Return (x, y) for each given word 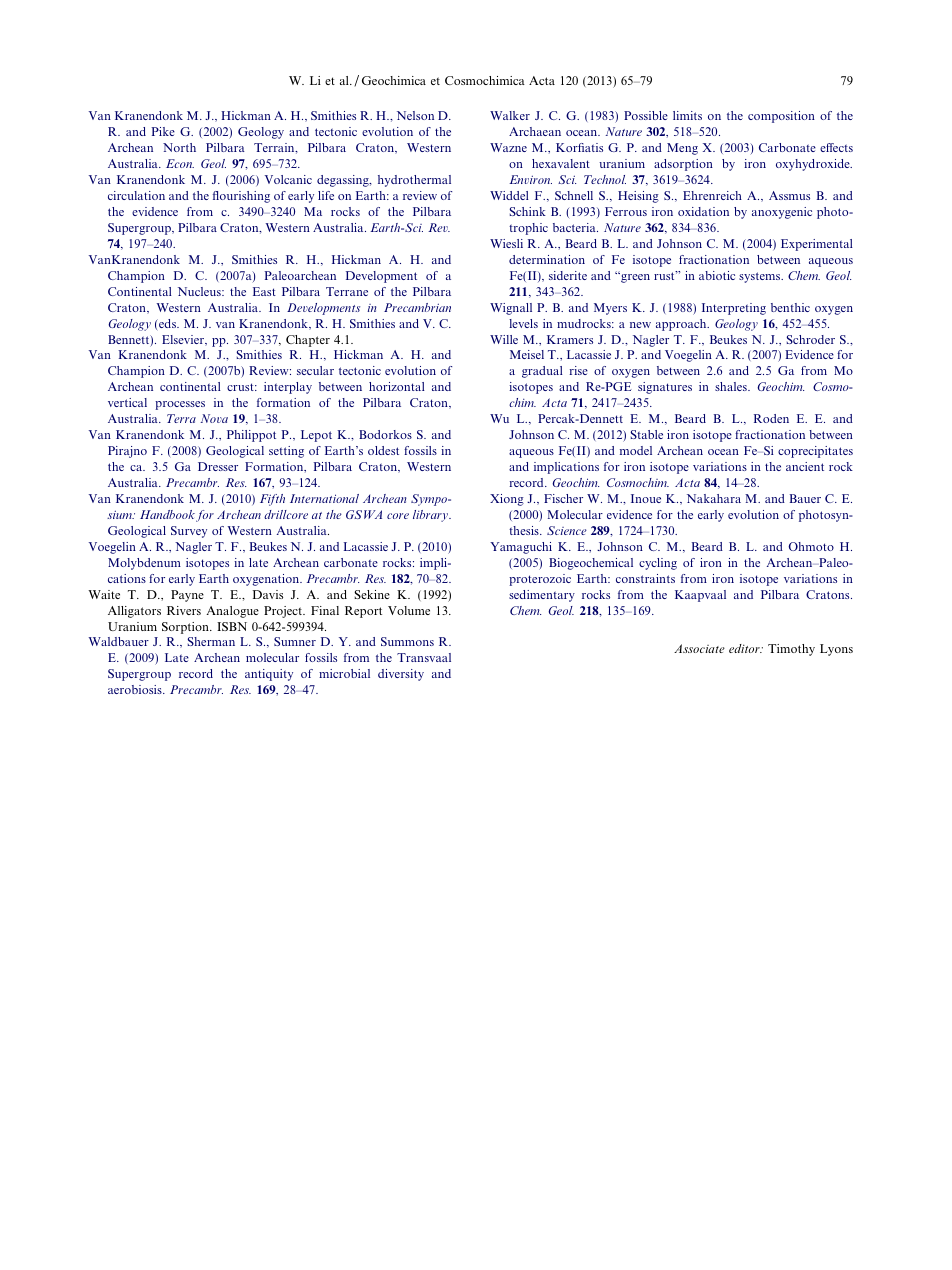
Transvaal (424, 657)
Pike (163, 131)
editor (745, 648)
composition (781, 117)
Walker (510, 115)
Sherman (211, 641)
